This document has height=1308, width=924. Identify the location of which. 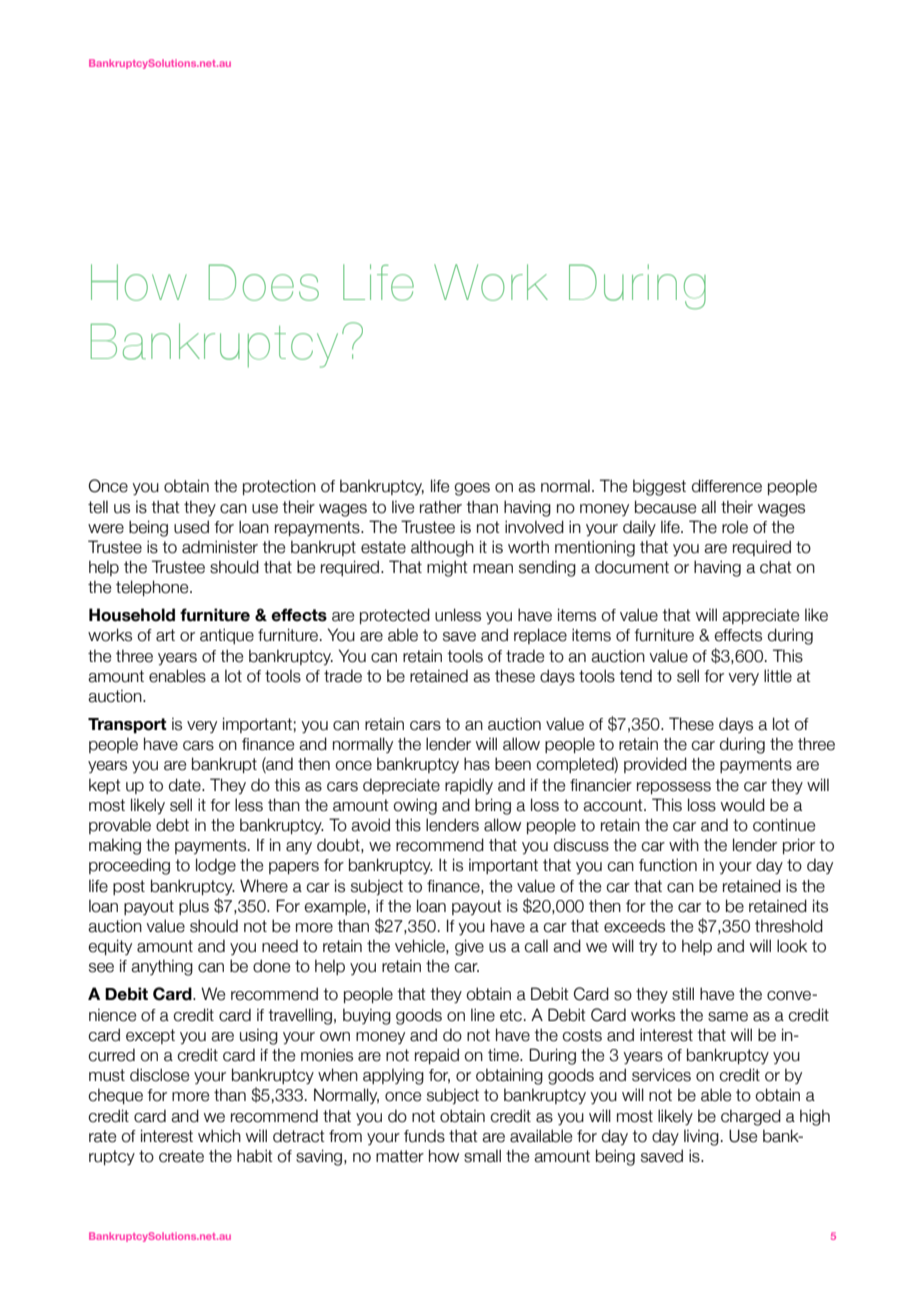
(219, 1136).
